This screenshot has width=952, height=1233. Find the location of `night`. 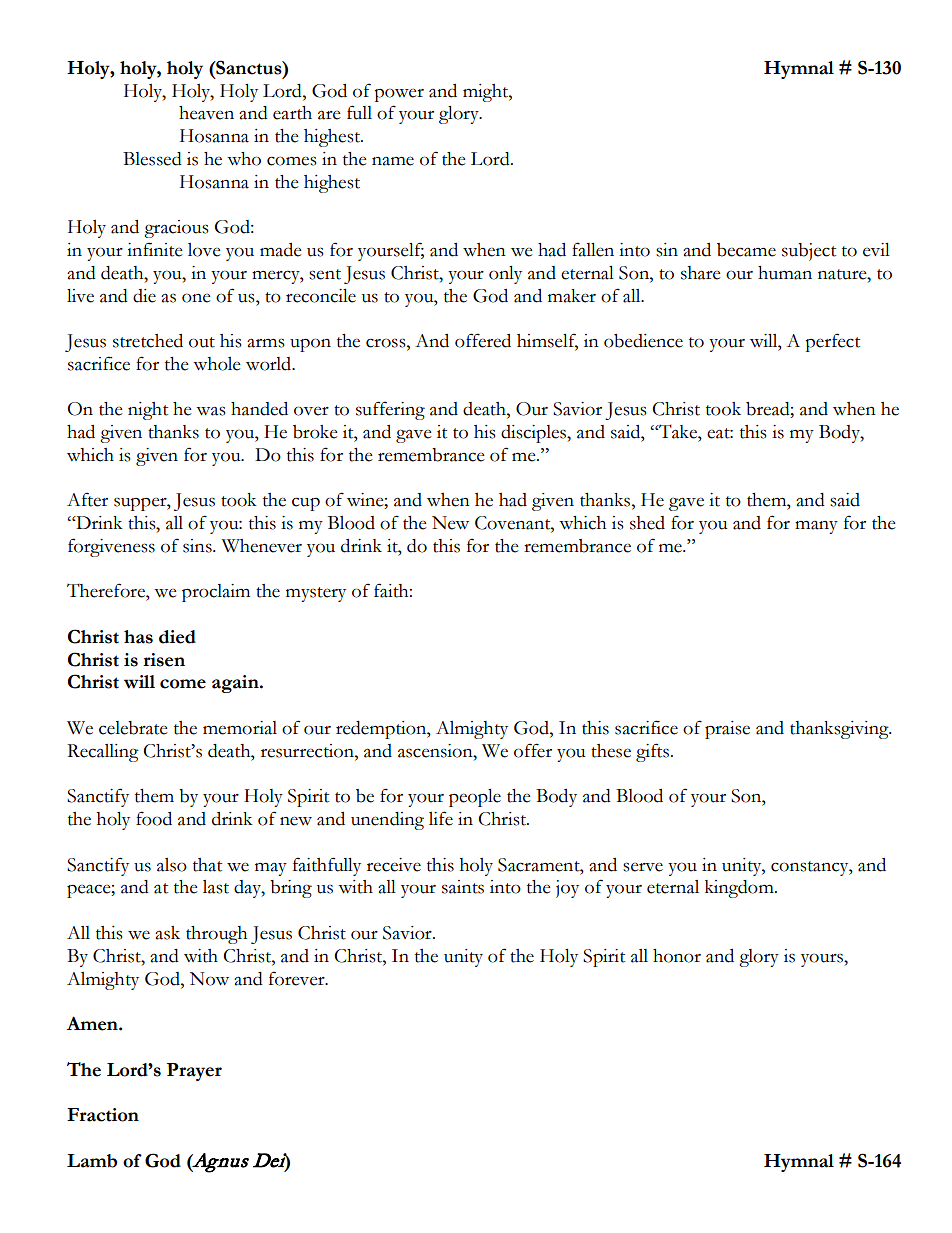

night is located at coordinates (148, 411).
